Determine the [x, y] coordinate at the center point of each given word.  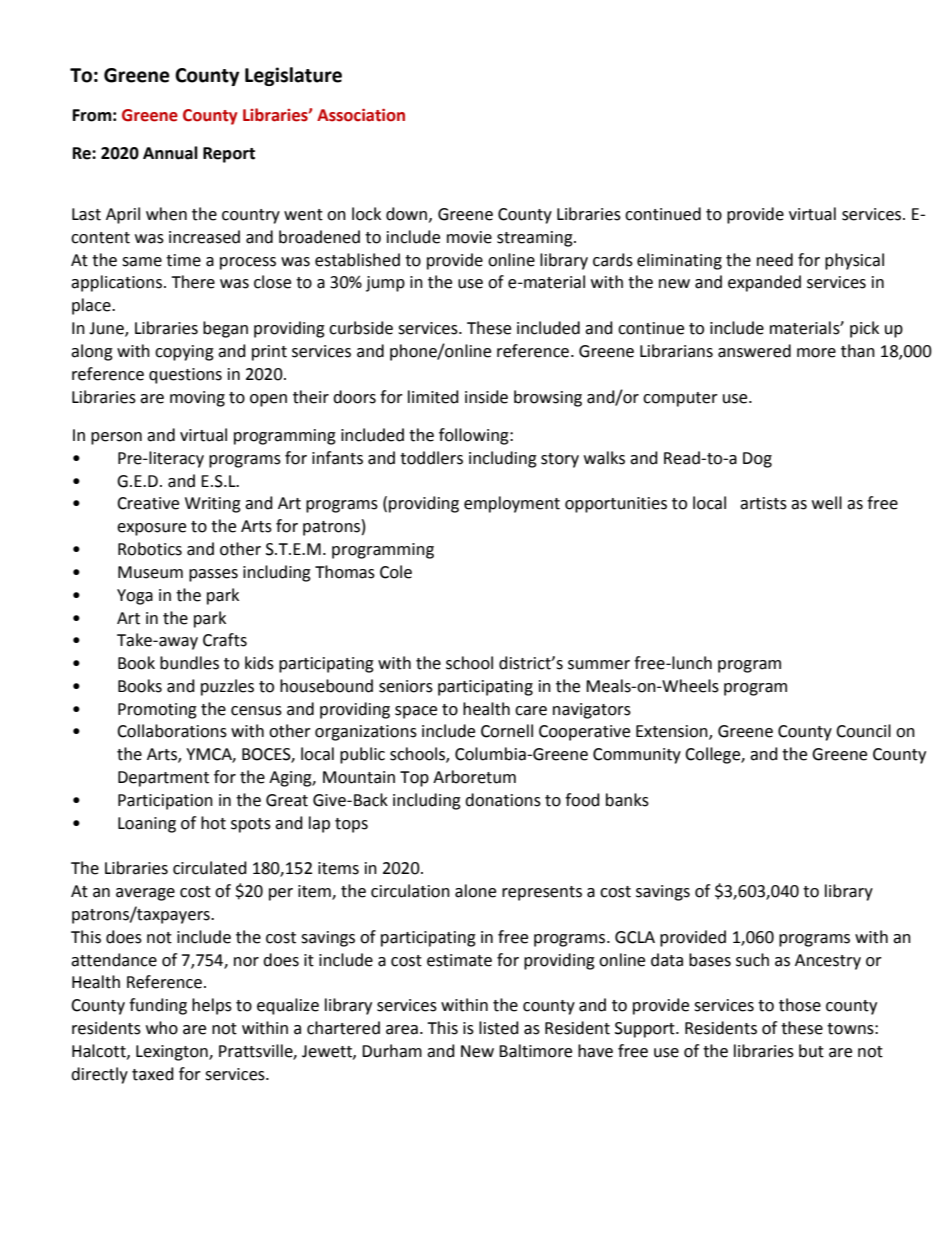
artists [763, 503]
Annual [170, 153]
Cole [396, 572]
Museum [150, 572]
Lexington [173, 1053]
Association [361, 115]
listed [499, 1028]
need [775, 260]
